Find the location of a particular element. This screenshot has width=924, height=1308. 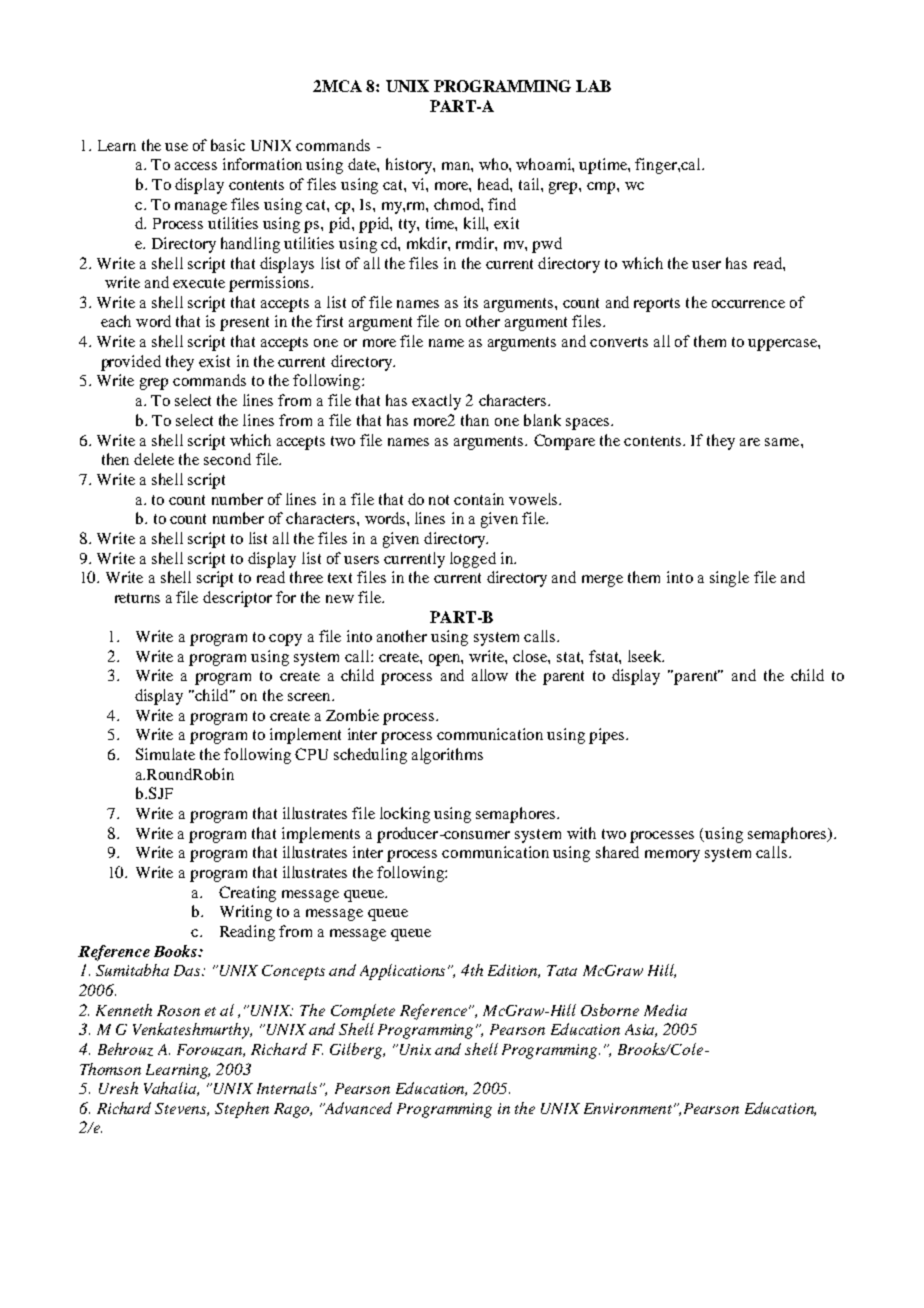

basic is located at coordinates (228, 145).
